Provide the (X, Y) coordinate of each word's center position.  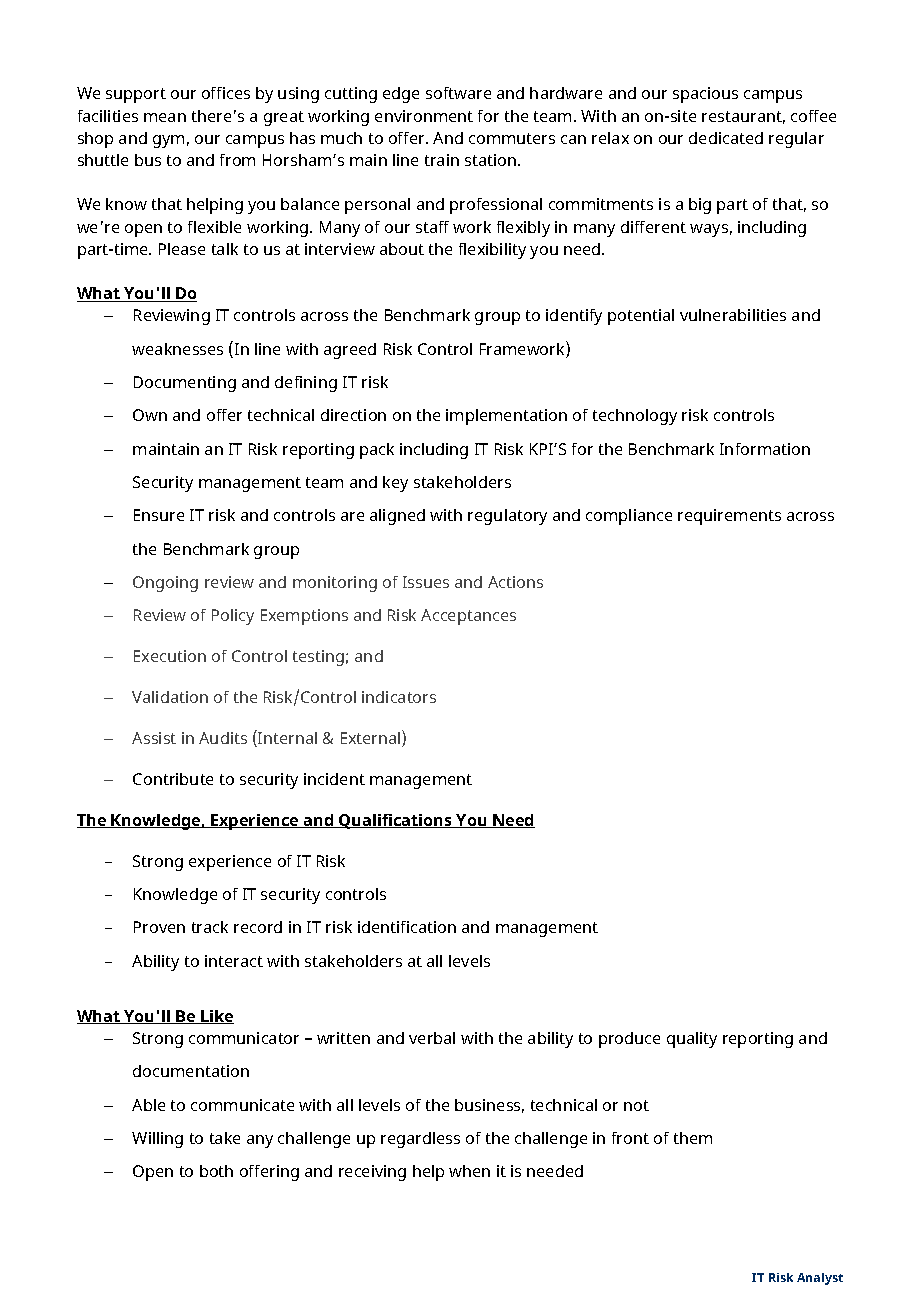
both (216, 1171)
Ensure (159, 515)
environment (424, 116)
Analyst (820, 1279)
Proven (159, 927)
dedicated (726, 138)
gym (168, 141)
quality (692, 1040)
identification (407, 927)
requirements (729, 517)
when (469, 1171)
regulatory (507, 517)
